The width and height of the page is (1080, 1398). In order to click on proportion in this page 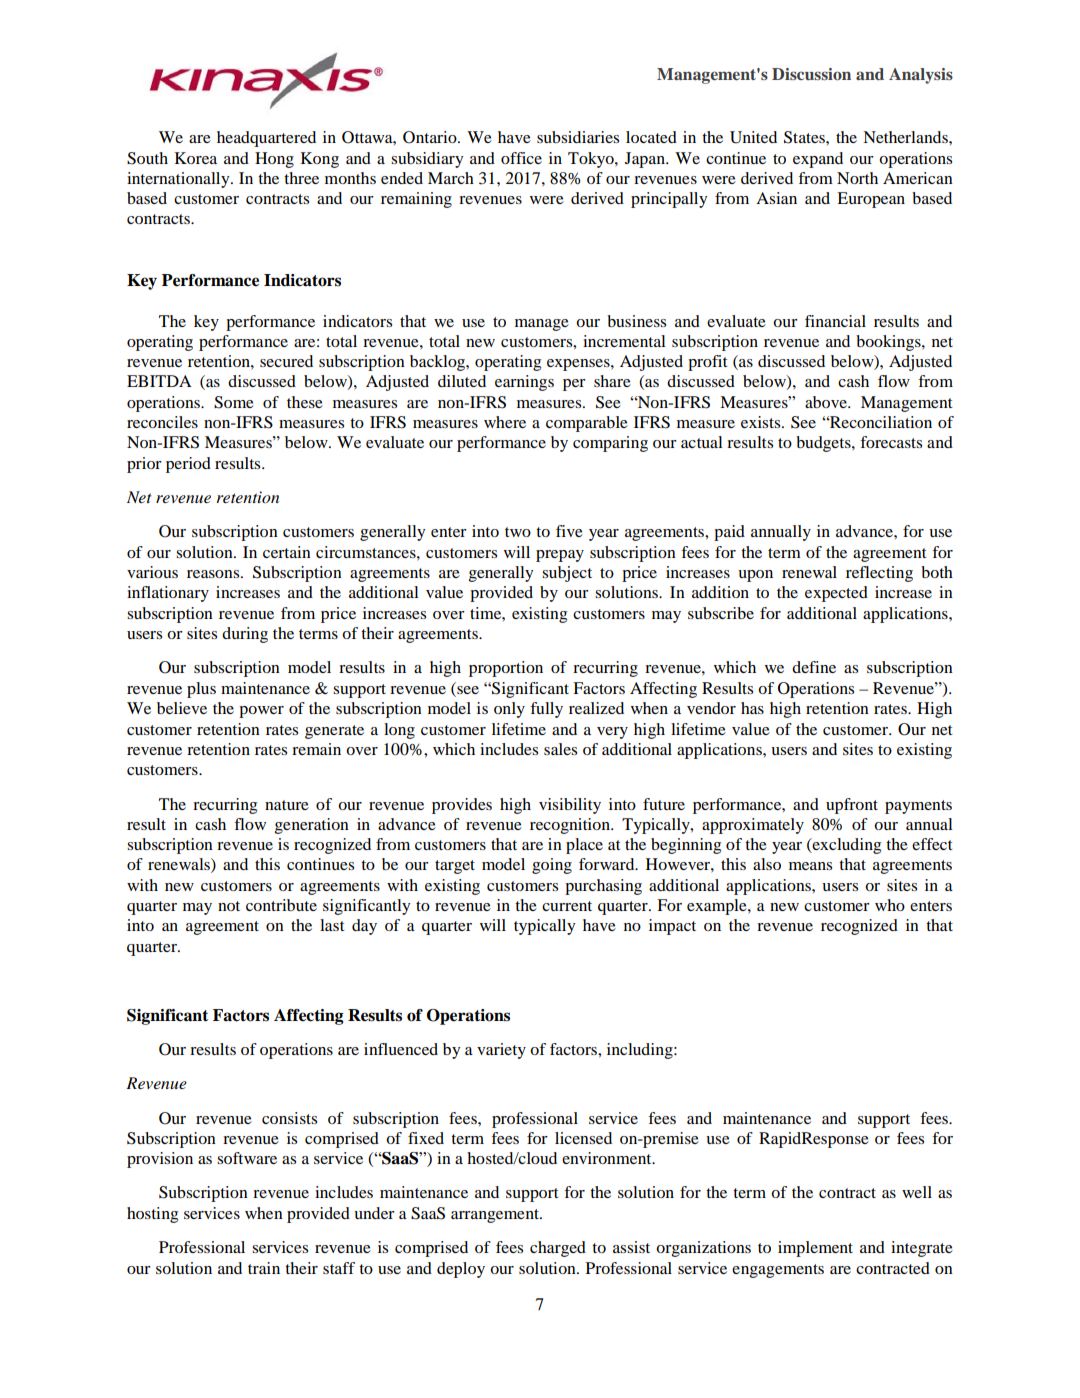, I will do `click(506, 669)`.
